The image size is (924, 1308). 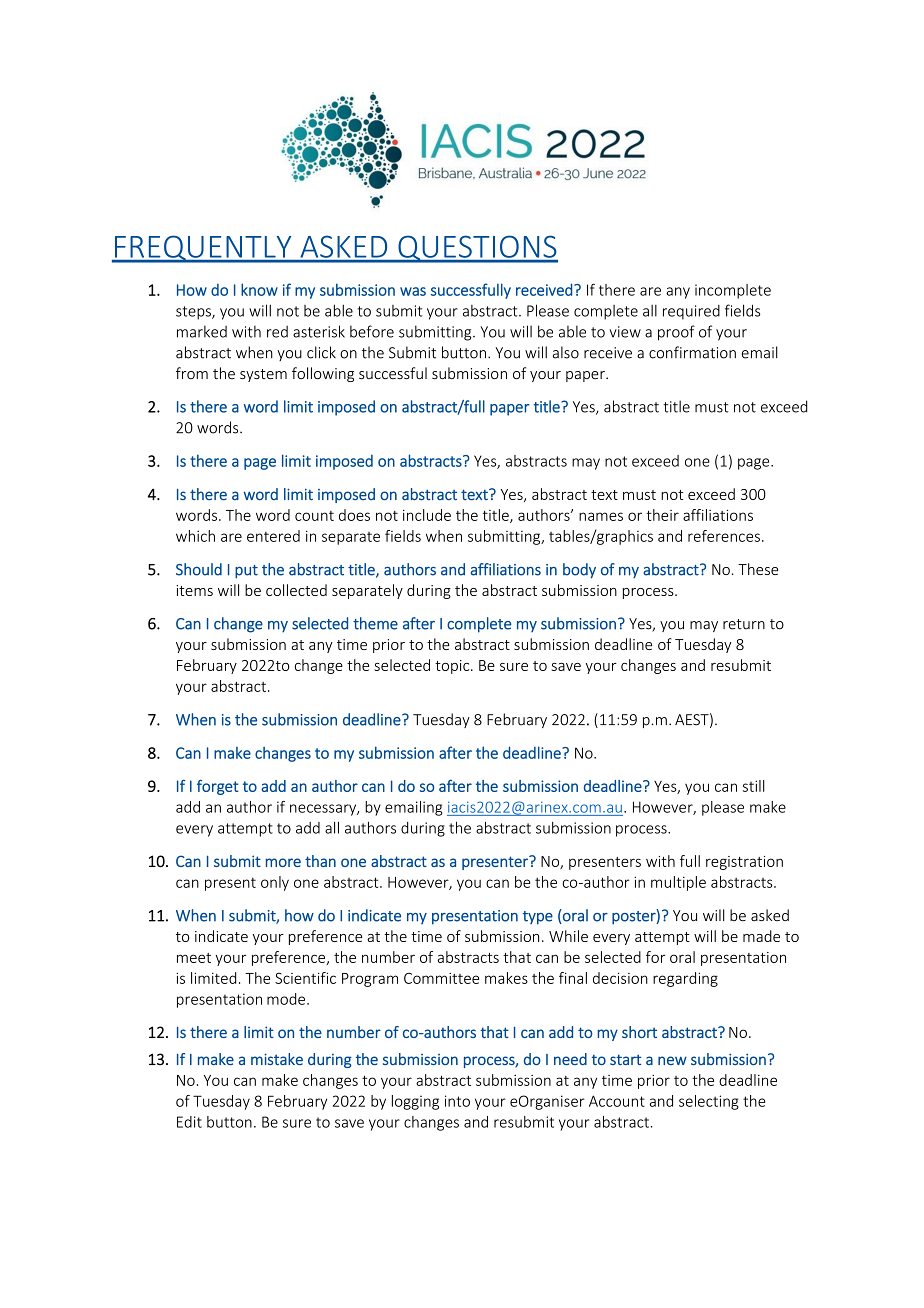 What do you see at coordinates (538, 918) in the screenshot?
I see `type` at bounding box center [538, 918].
